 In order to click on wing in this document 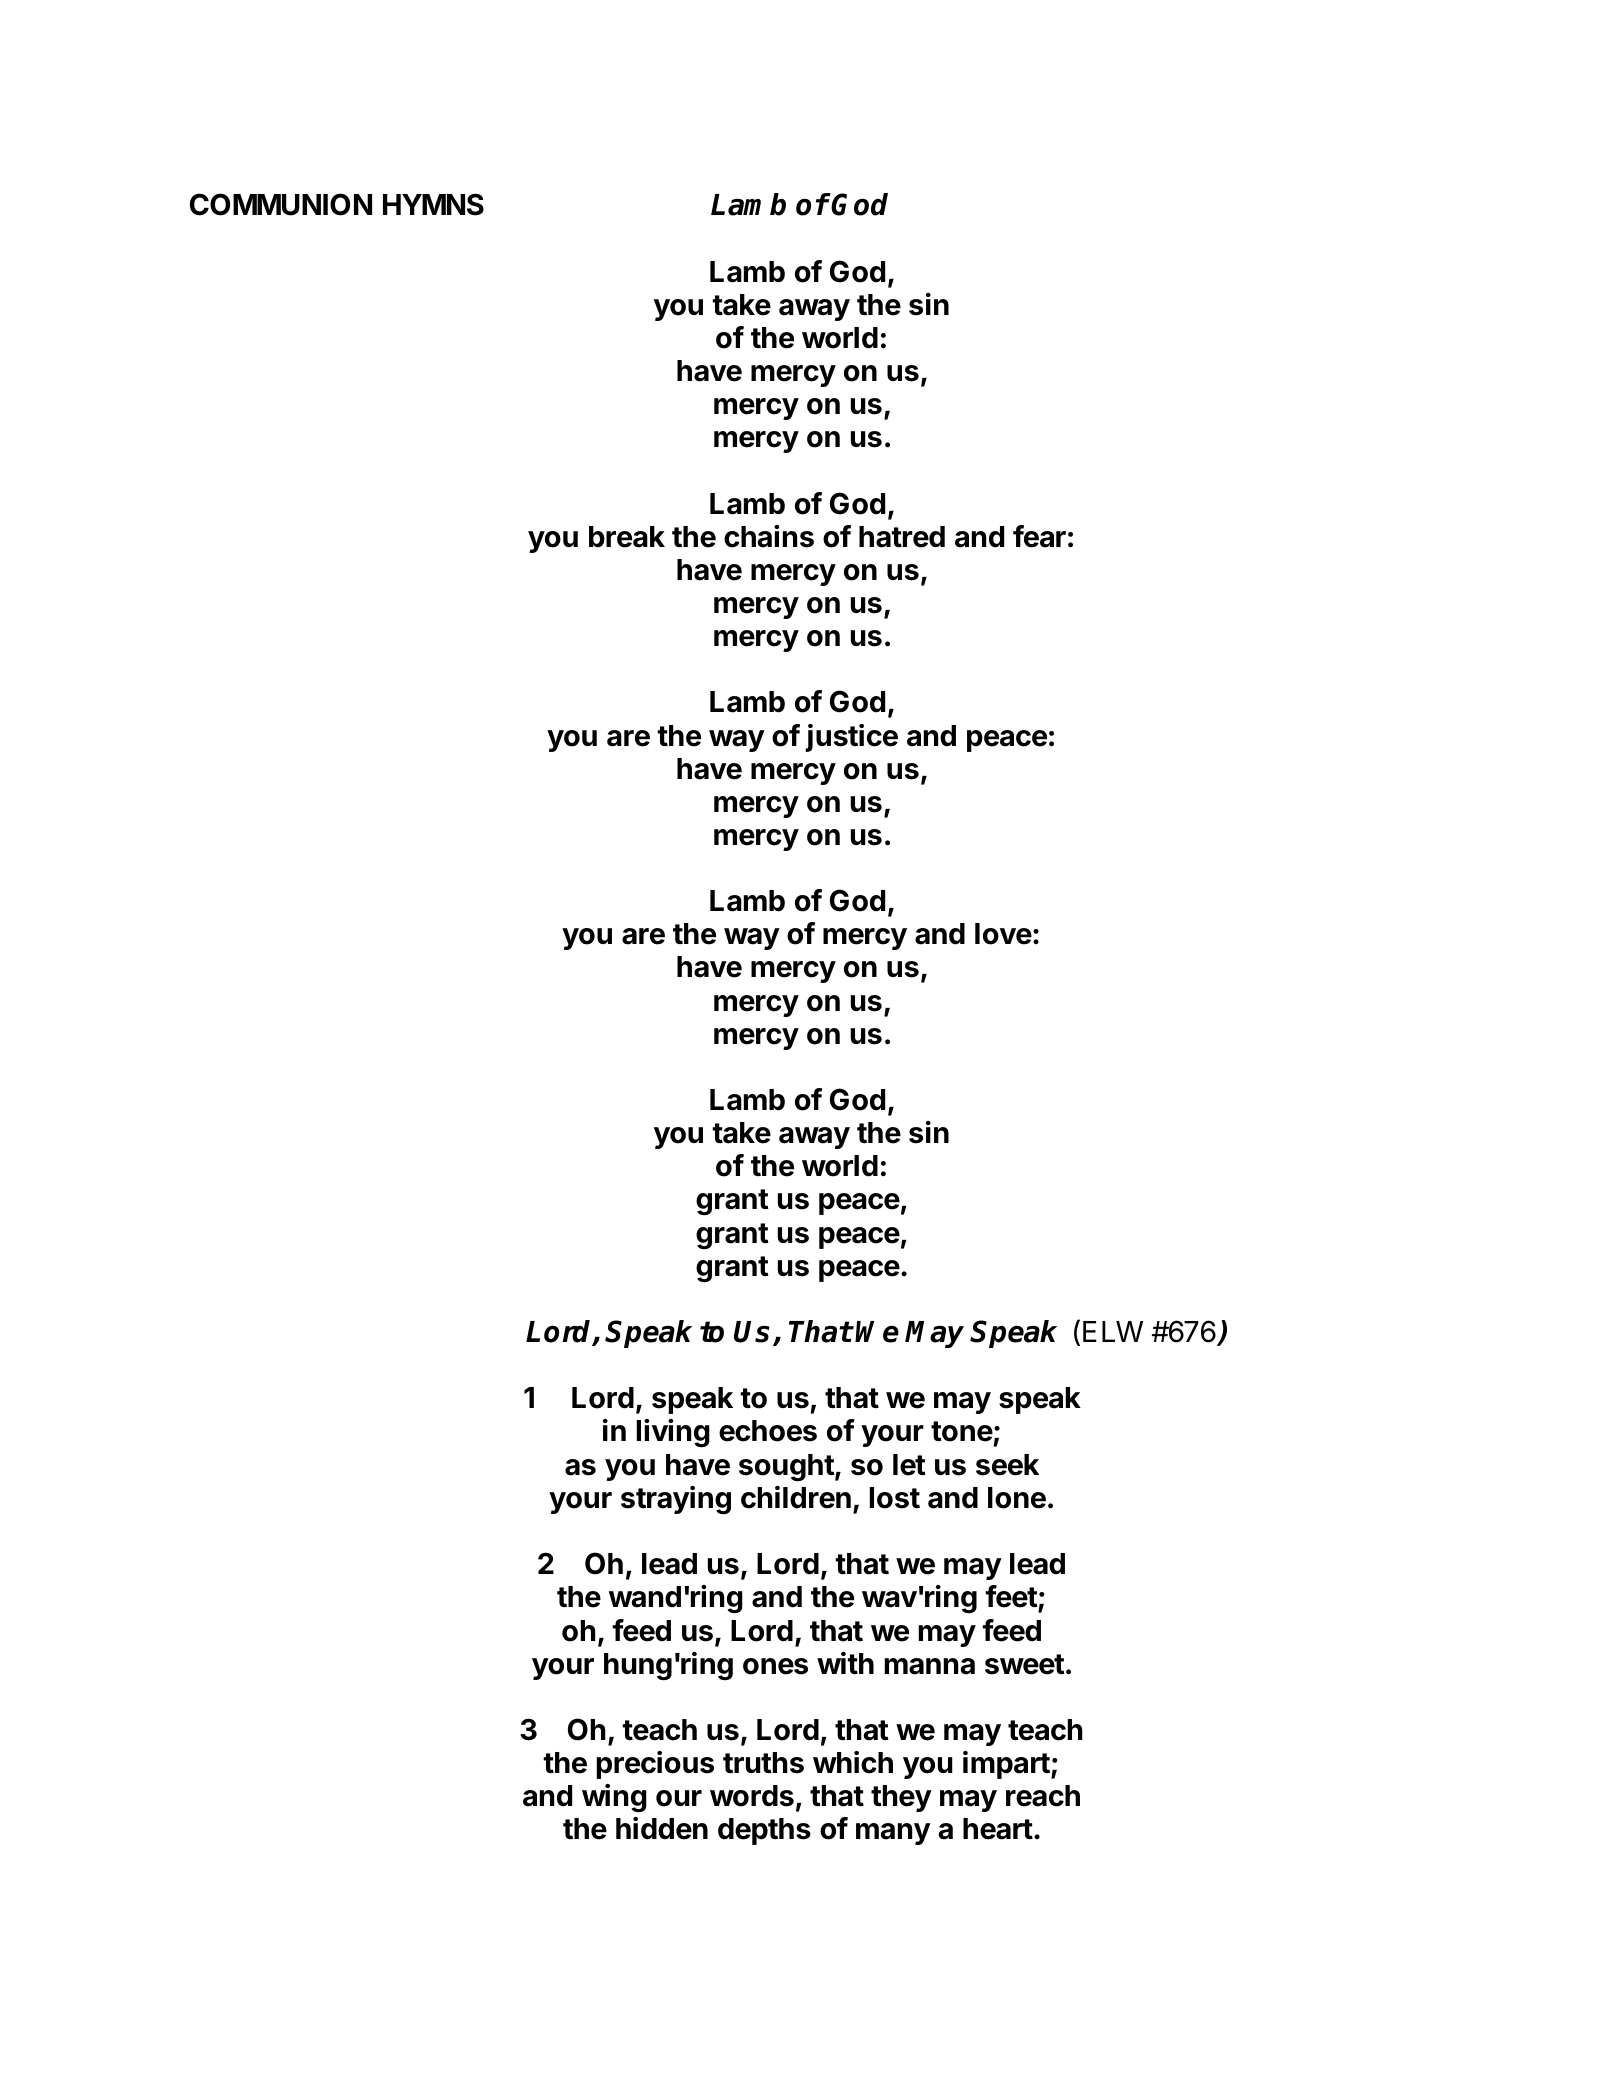, I will do `click(614, 1798)`.
